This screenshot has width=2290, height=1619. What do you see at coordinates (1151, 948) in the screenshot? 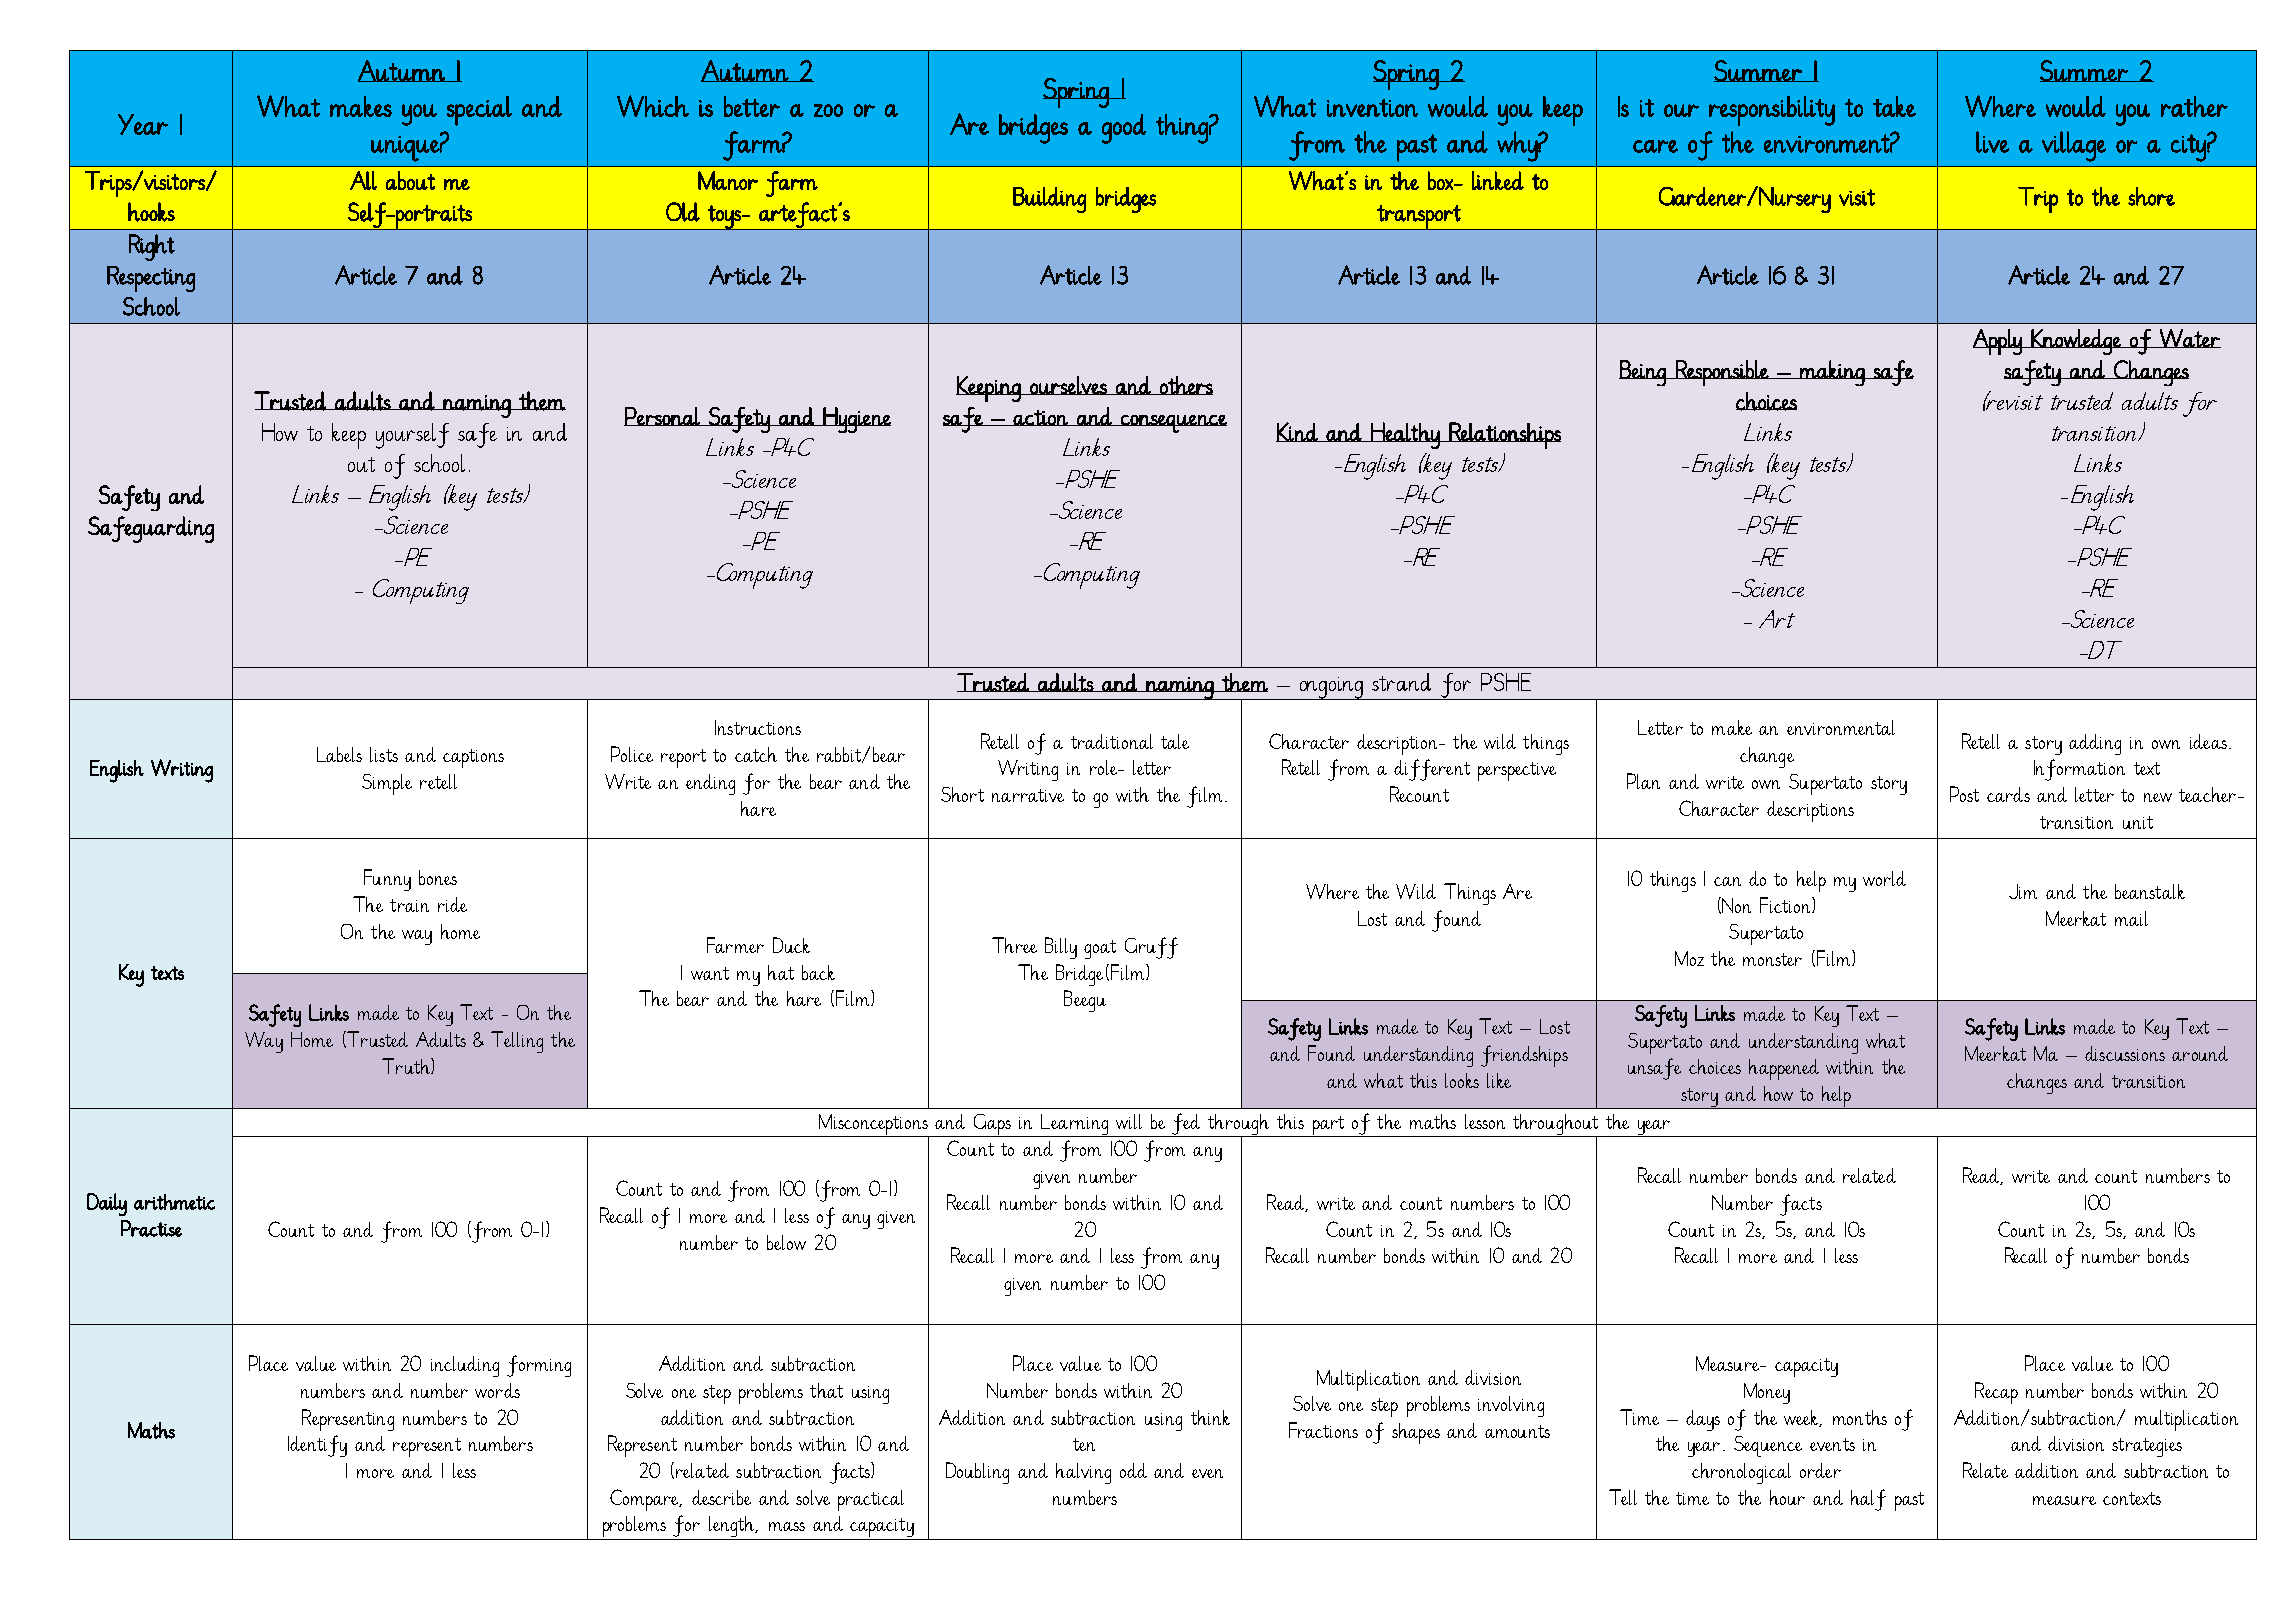
I see `Gruff` at bounding box center [1151, 948].
